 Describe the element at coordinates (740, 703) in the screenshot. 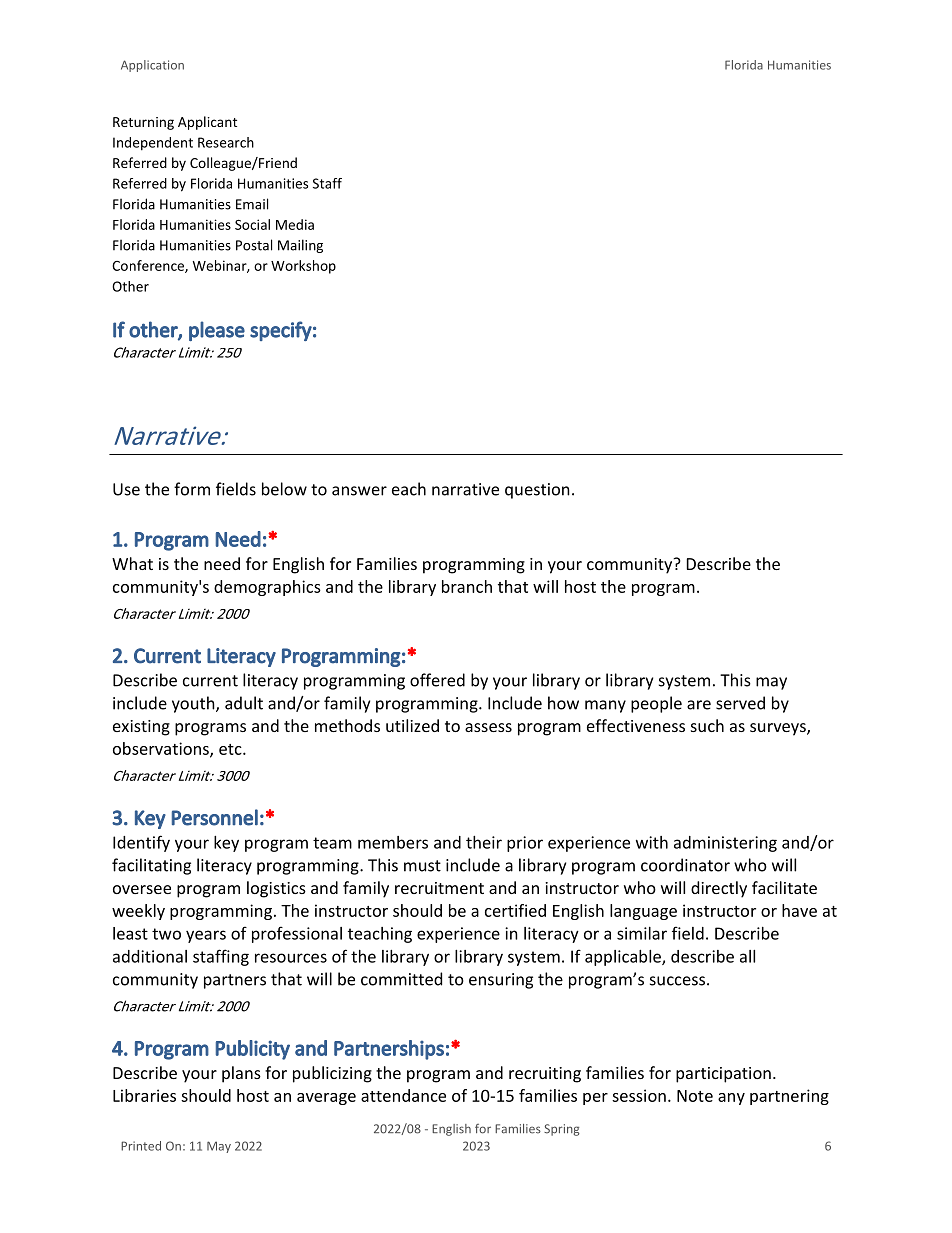

I see `served` at that location.
